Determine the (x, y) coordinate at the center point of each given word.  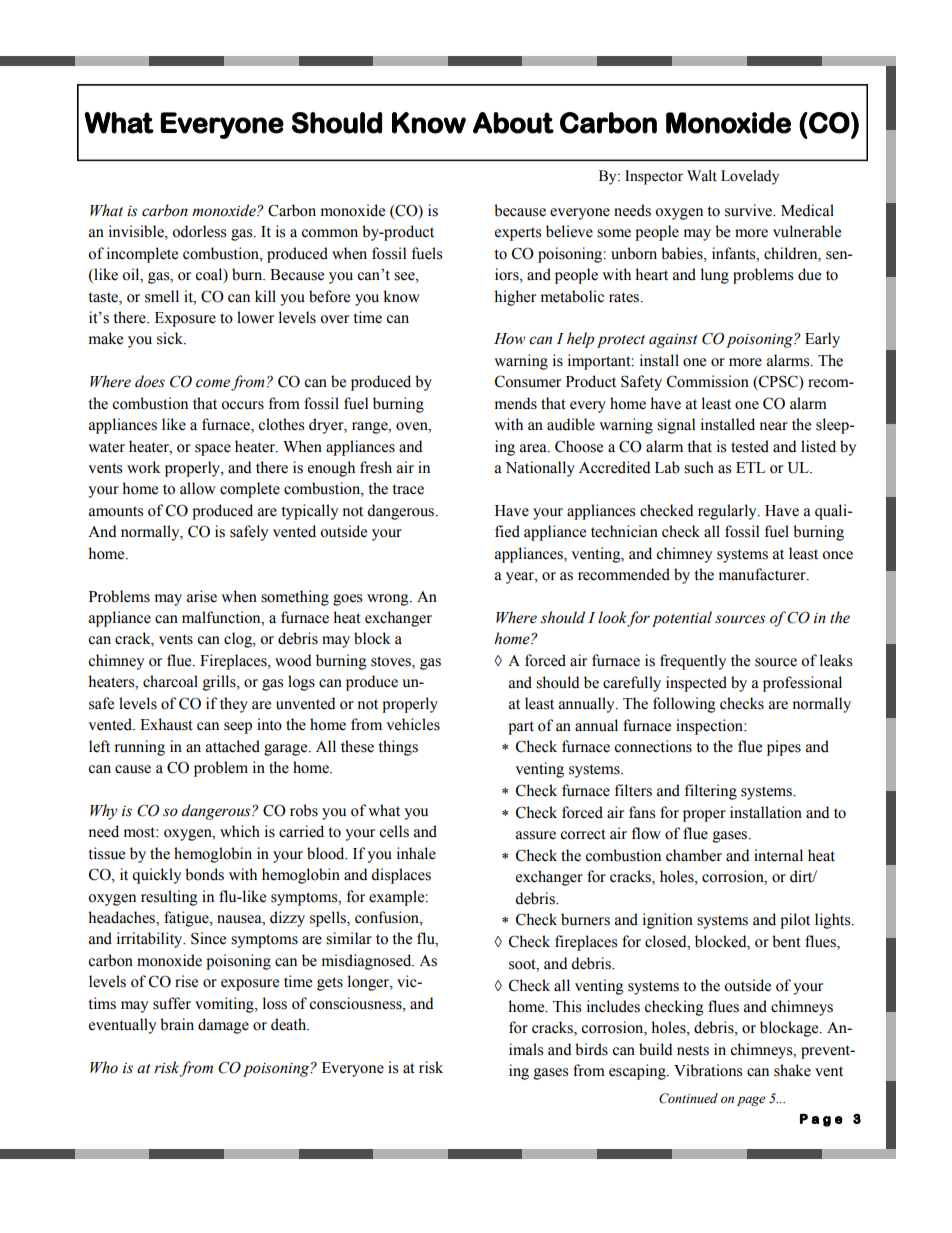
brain (177, 1024)
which (240, 831)
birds (591, 1049)
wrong (389, 600)
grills (220, 683)
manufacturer (763, 574)
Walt (702, 176)
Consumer (528, 381)
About (513, 123)
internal (778, 855)
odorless (199, 231)
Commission (708, 381)
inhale (416, 853)
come (213, 383)
